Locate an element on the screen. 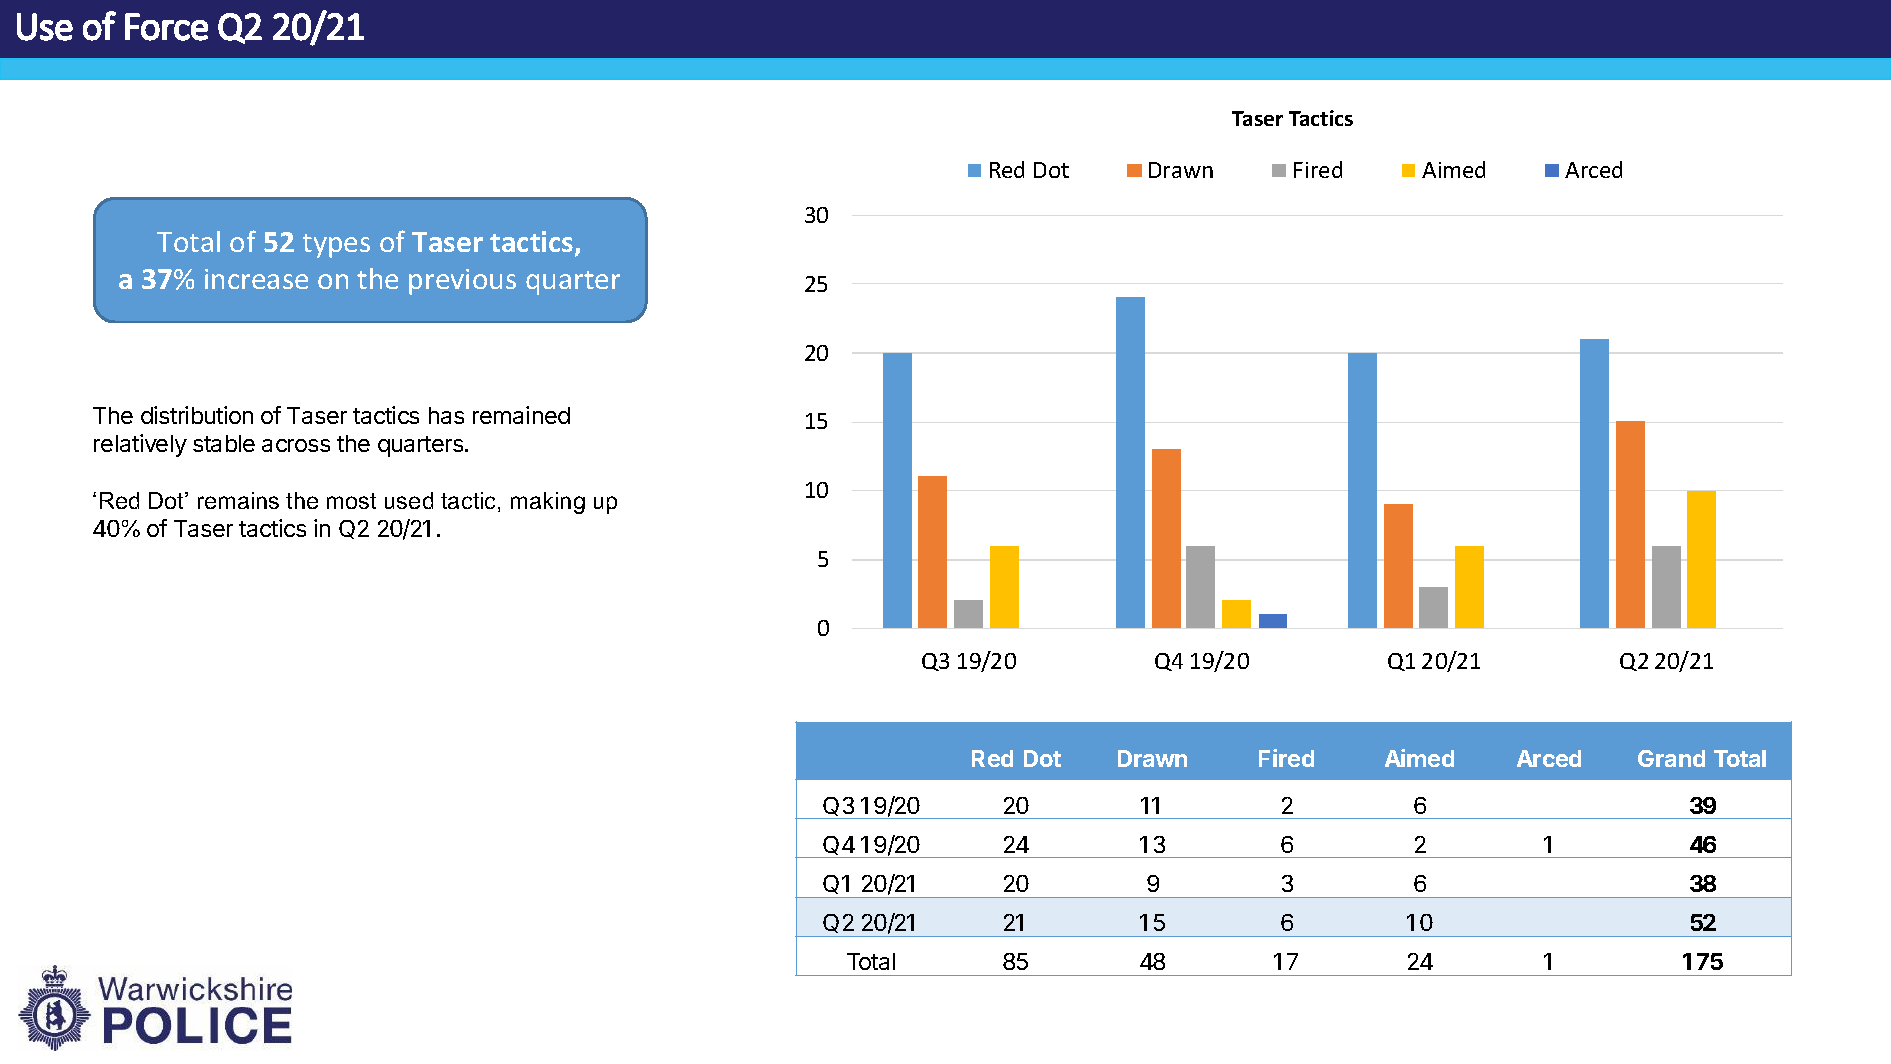 Image resolution: width=1891 pixels, height=1064 pixels. Force is located at coordinates (166, 27).
